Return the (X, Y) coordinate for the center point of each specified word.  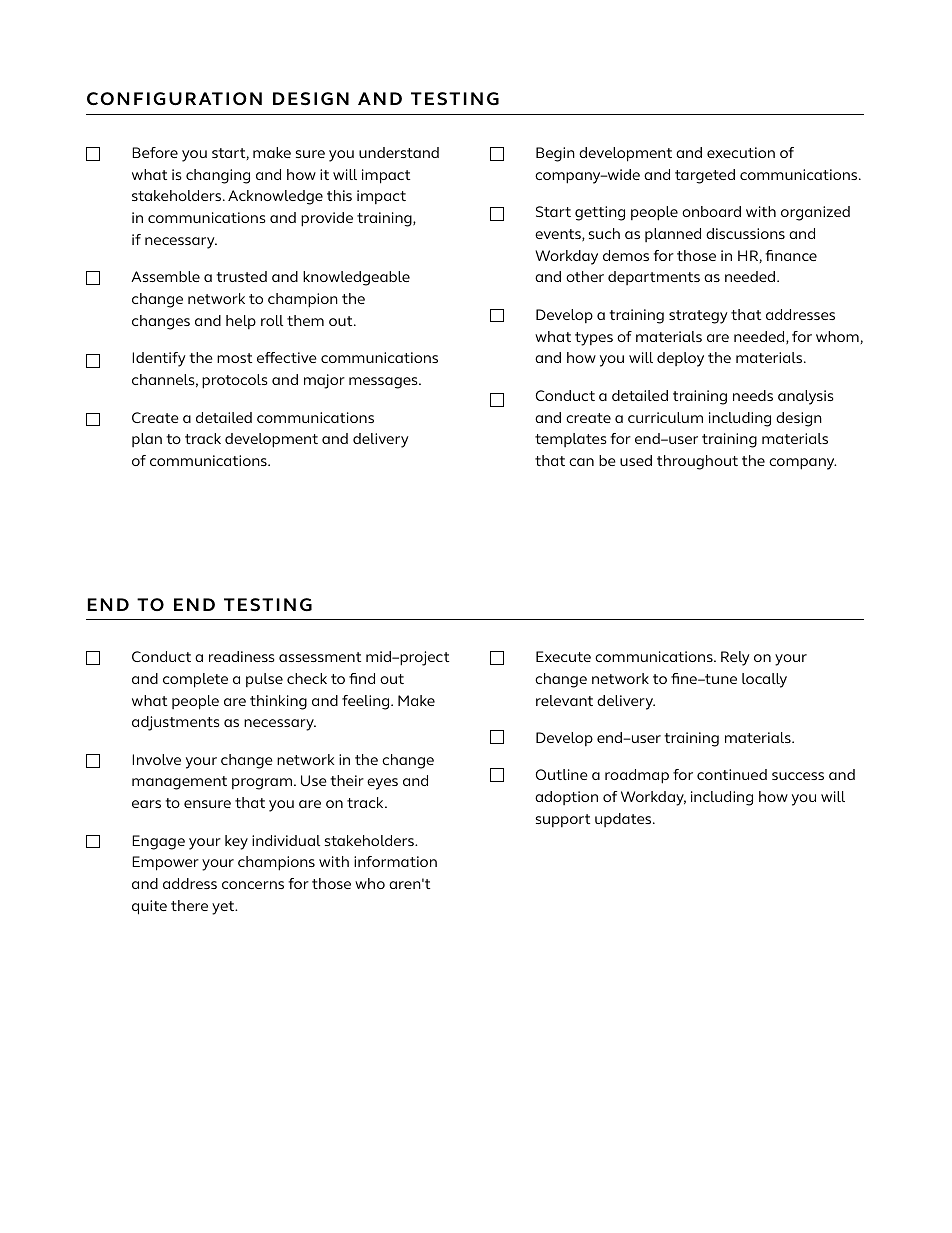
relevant (564, 700)
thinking (278, 702)
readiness (241, 656)
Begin (555, 154)
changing (218, 176)
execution (741, 152)
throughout (697, 462)
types (594, 339)
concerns (253, 885)
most (234, 358)
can (581, 462)
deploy (680, 359)
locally (764, 680)
